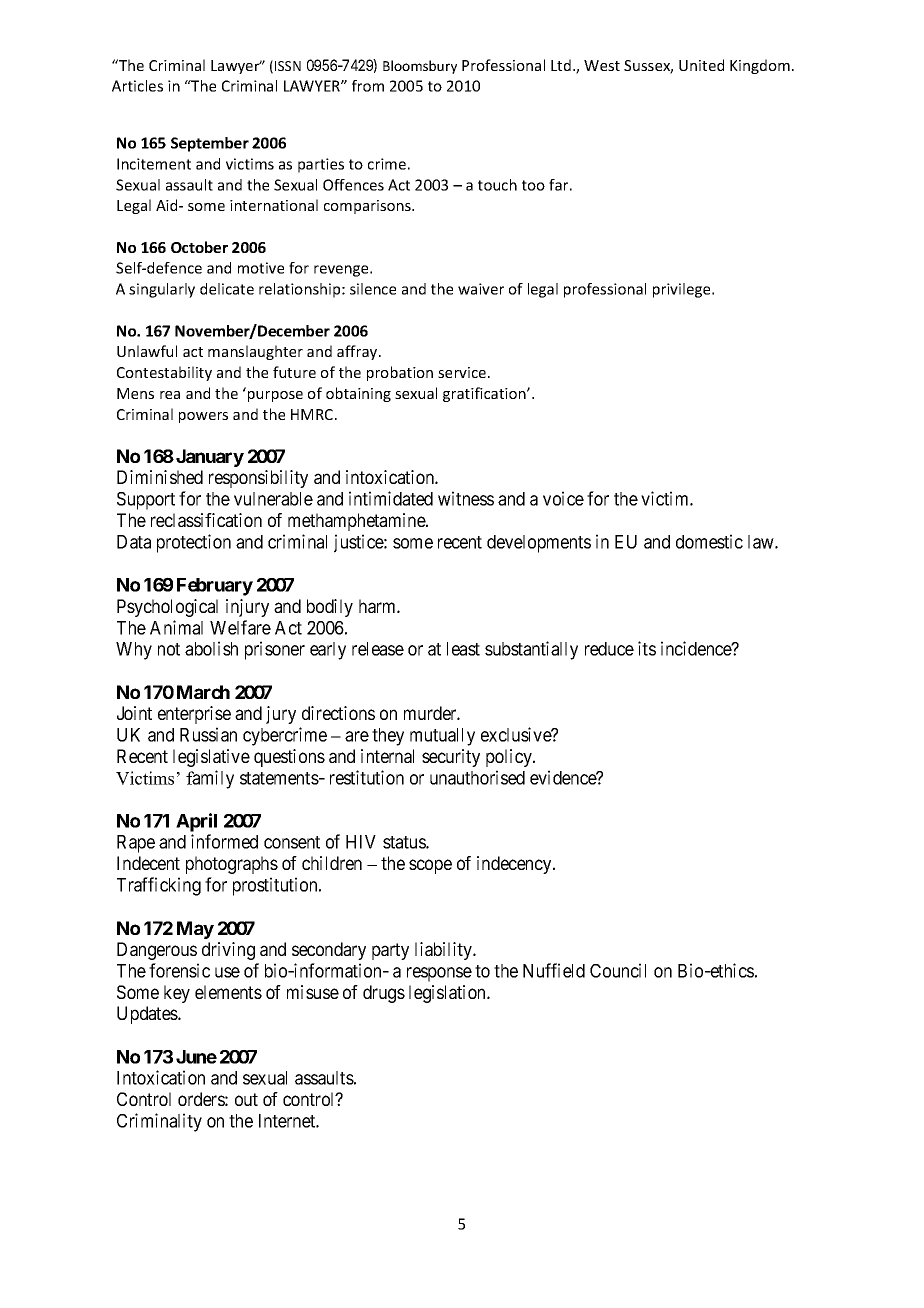  I want to click on probation, so click(400, 373).
